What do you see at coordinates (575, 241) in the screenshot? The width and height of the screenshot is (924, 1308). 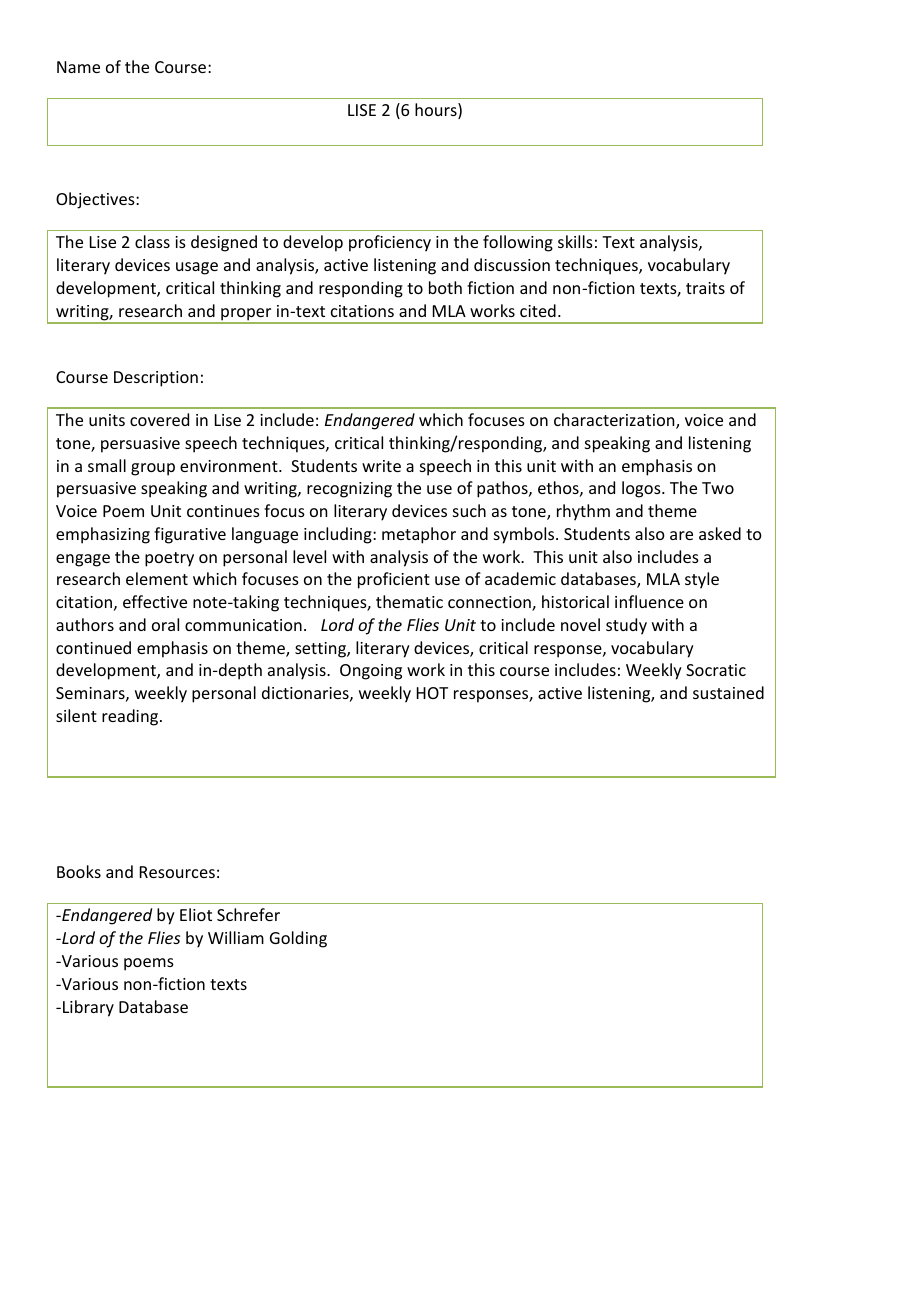 I see `skills` at bounding box center [575, 241].
